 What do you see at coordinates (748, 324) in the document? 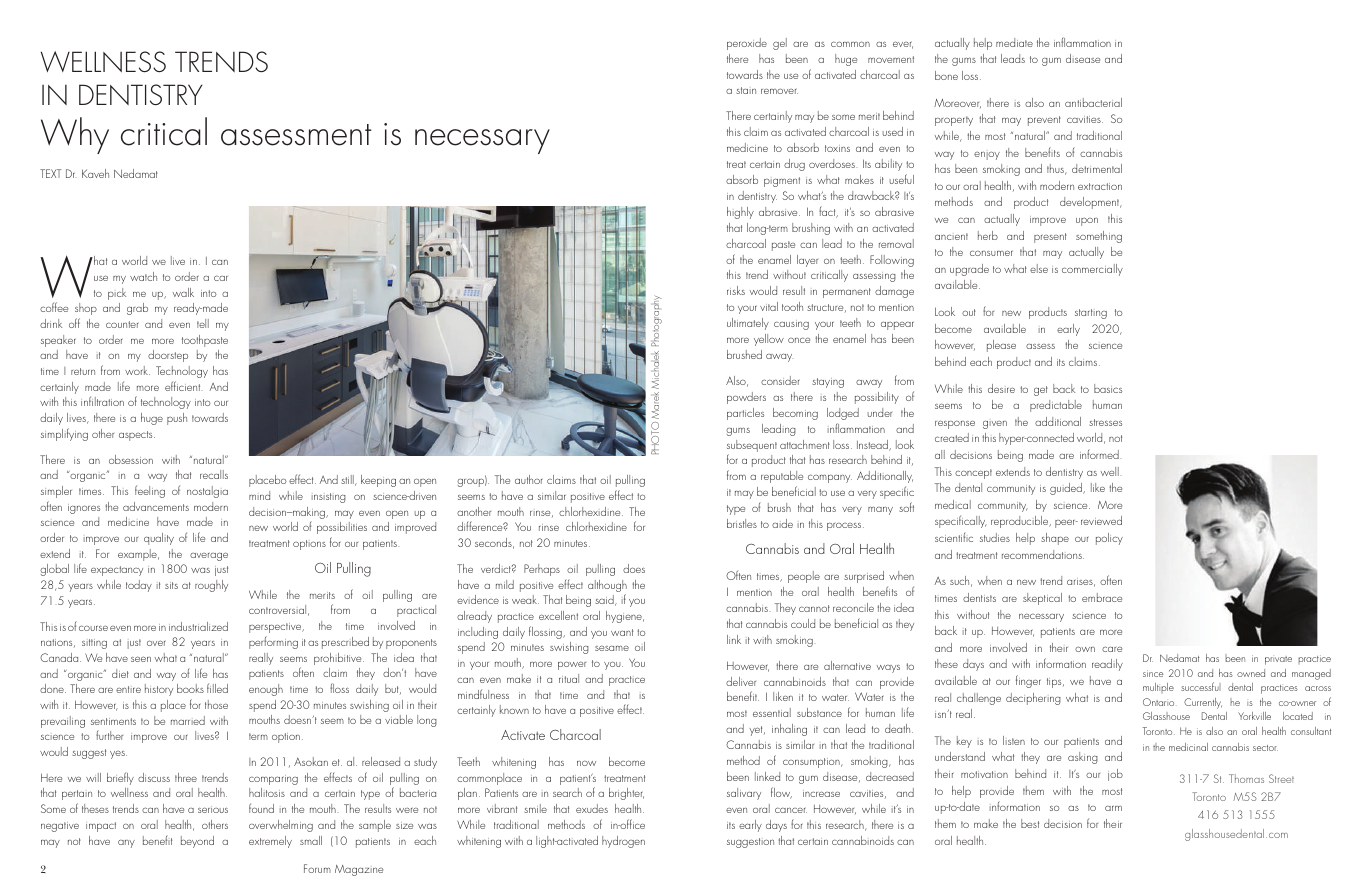
I see `ultimately` at bounding box center [748, 324].
